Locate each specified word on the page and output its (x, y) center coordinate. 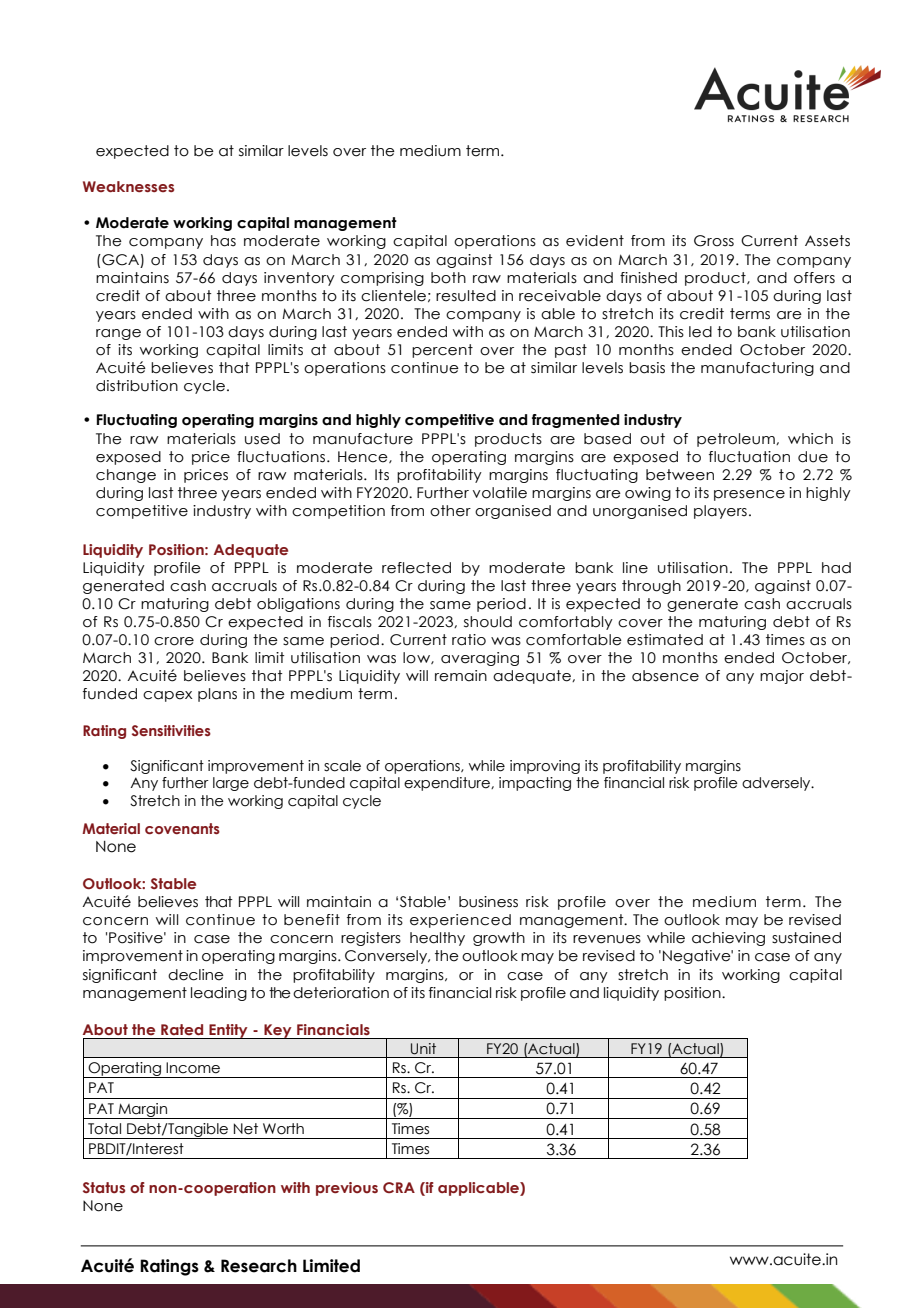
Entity (228, 1031)
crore (174, 641)
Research (259, 1266)
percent (442, 351)
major (782, 677)
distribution (137, 386)
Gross (714, 241)
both (448, 278)
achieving (728, 939)
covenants (182, 828)
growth (499, 939)
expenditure (448, 784)
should (488, 622)
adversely (777, 784)
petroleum (737, 440)
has (223, 241)
